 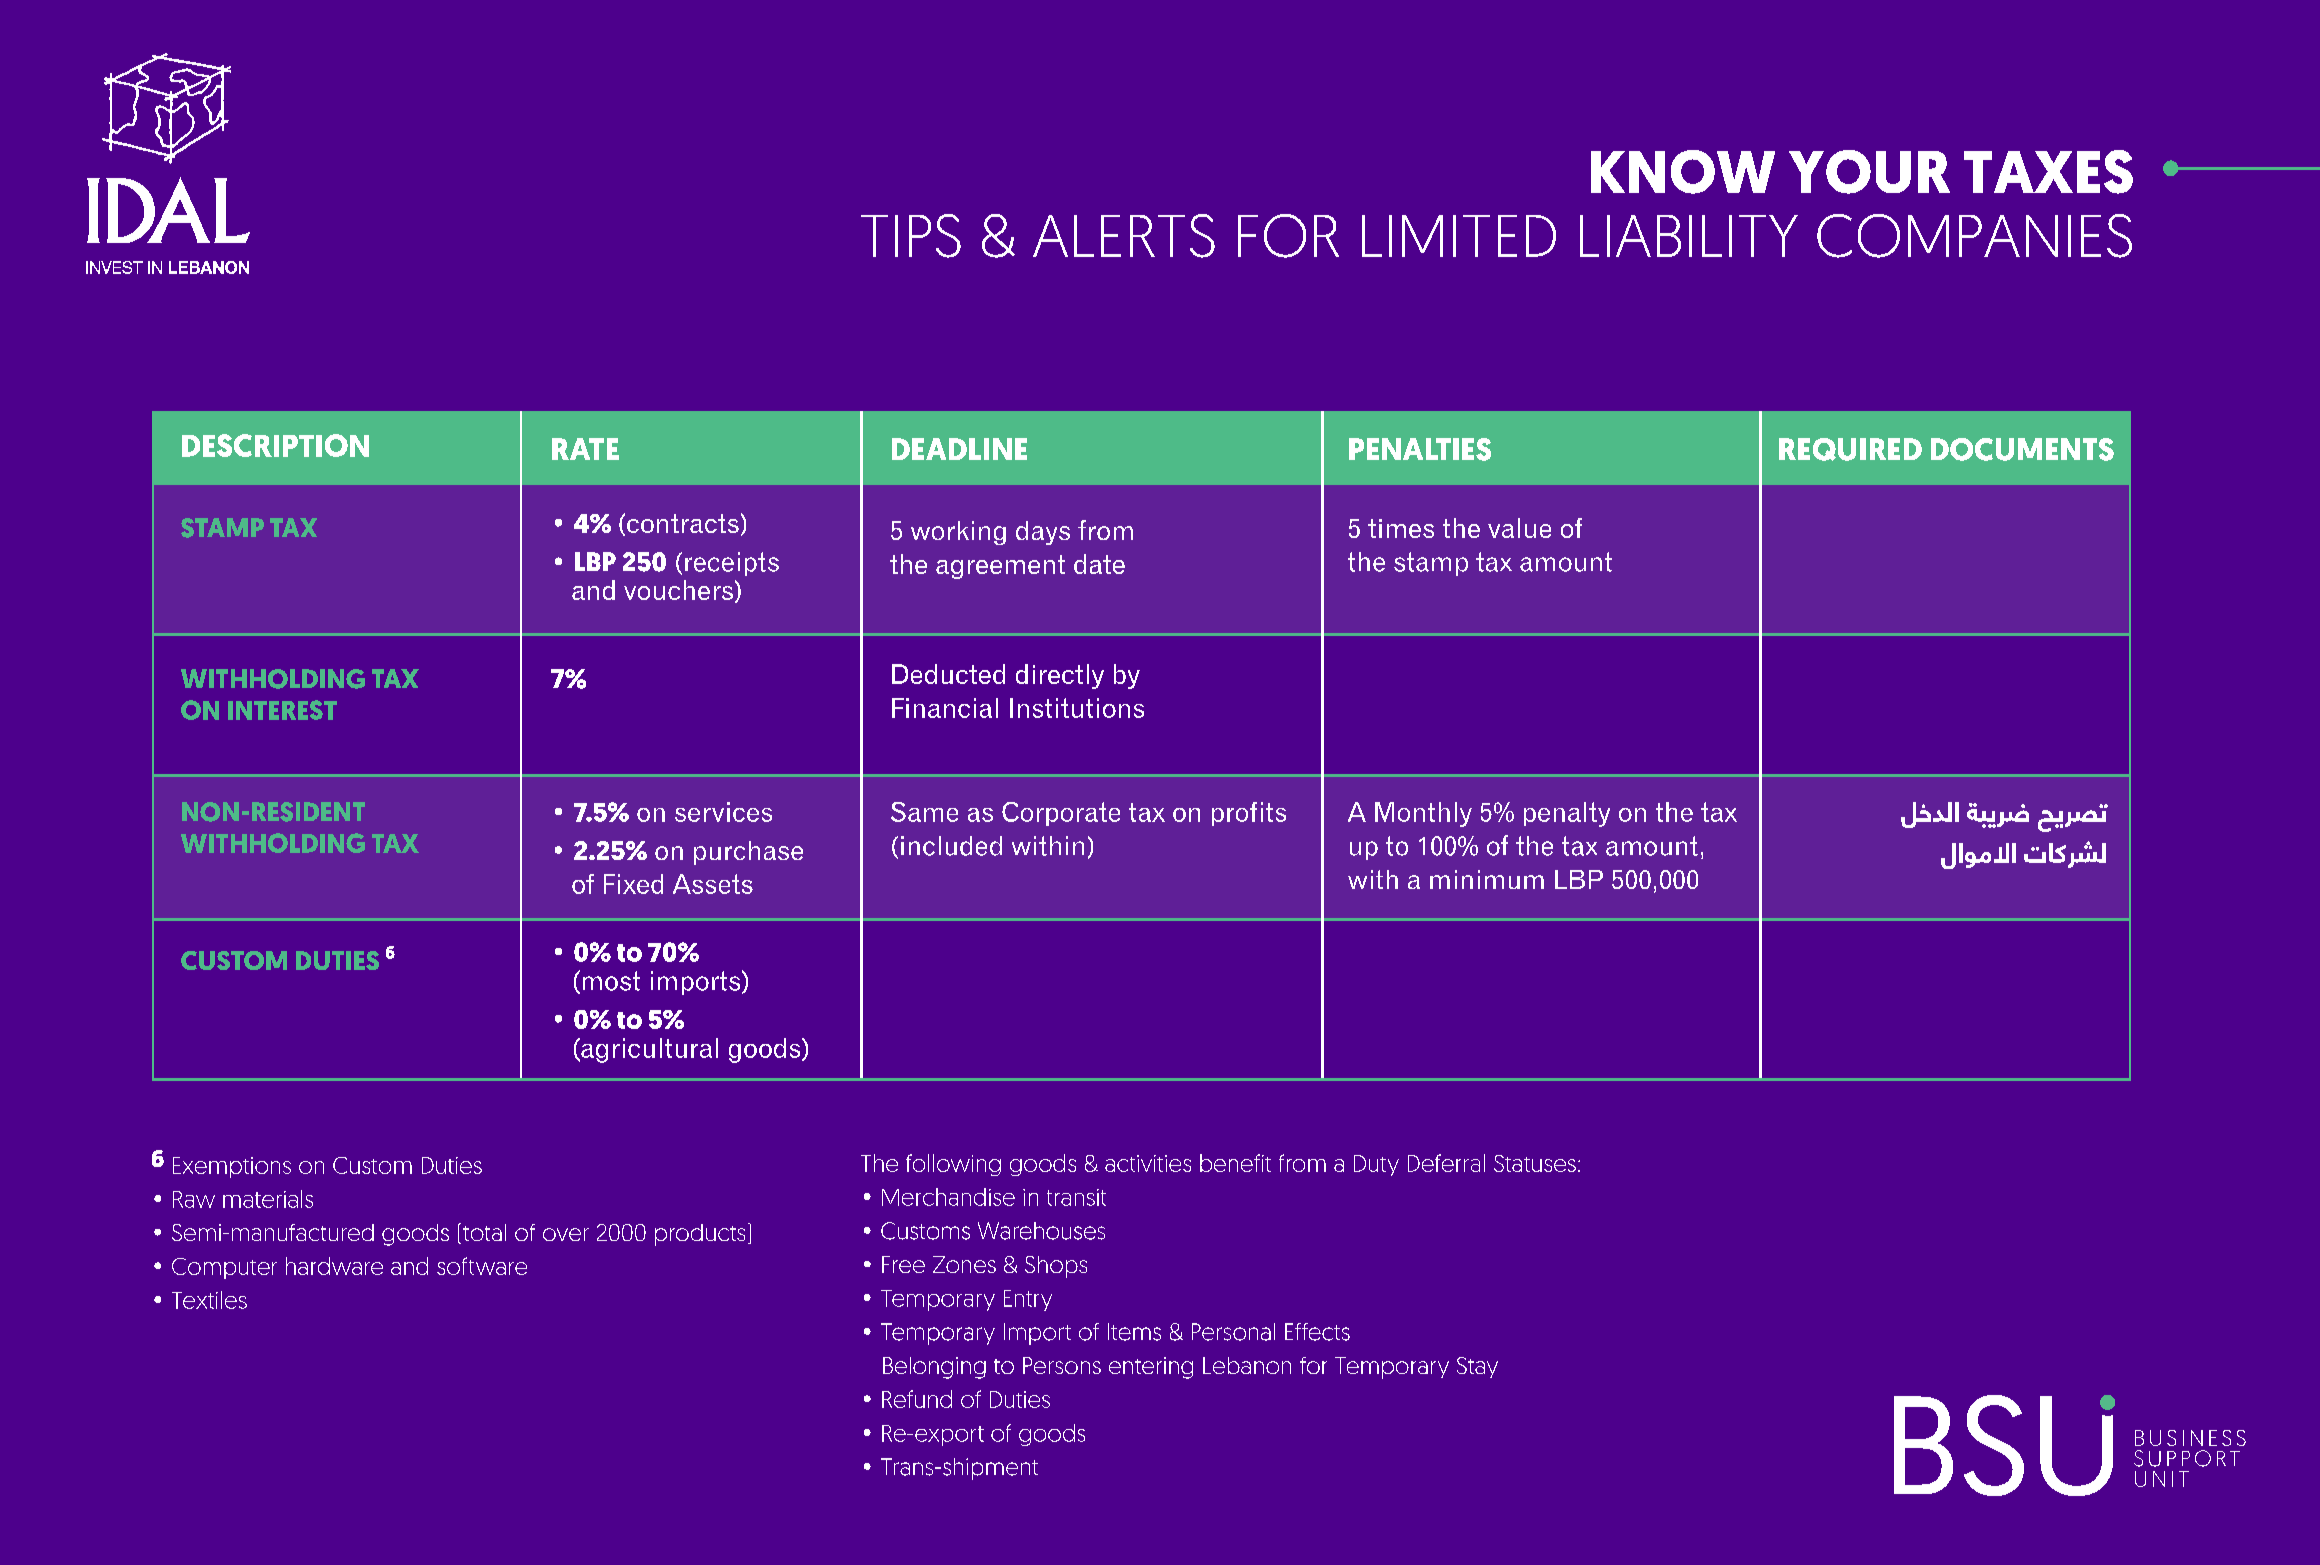 I want to click on ALERTS, so click(x=1124, y=236).
